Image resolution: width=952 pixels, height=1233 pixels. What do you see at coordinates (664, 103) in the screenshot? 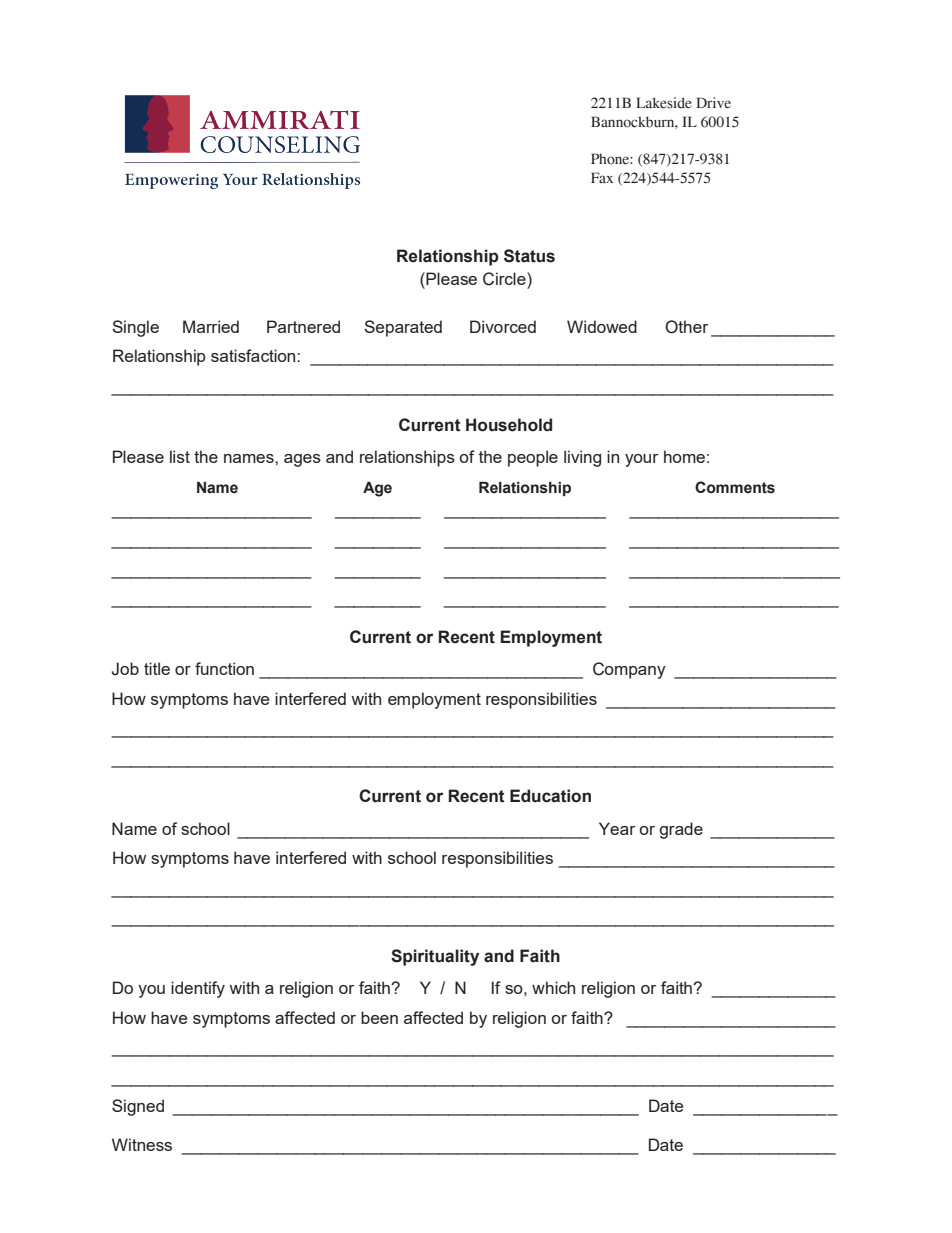
I see `Lakeside` at bounding box center [664, 103].
